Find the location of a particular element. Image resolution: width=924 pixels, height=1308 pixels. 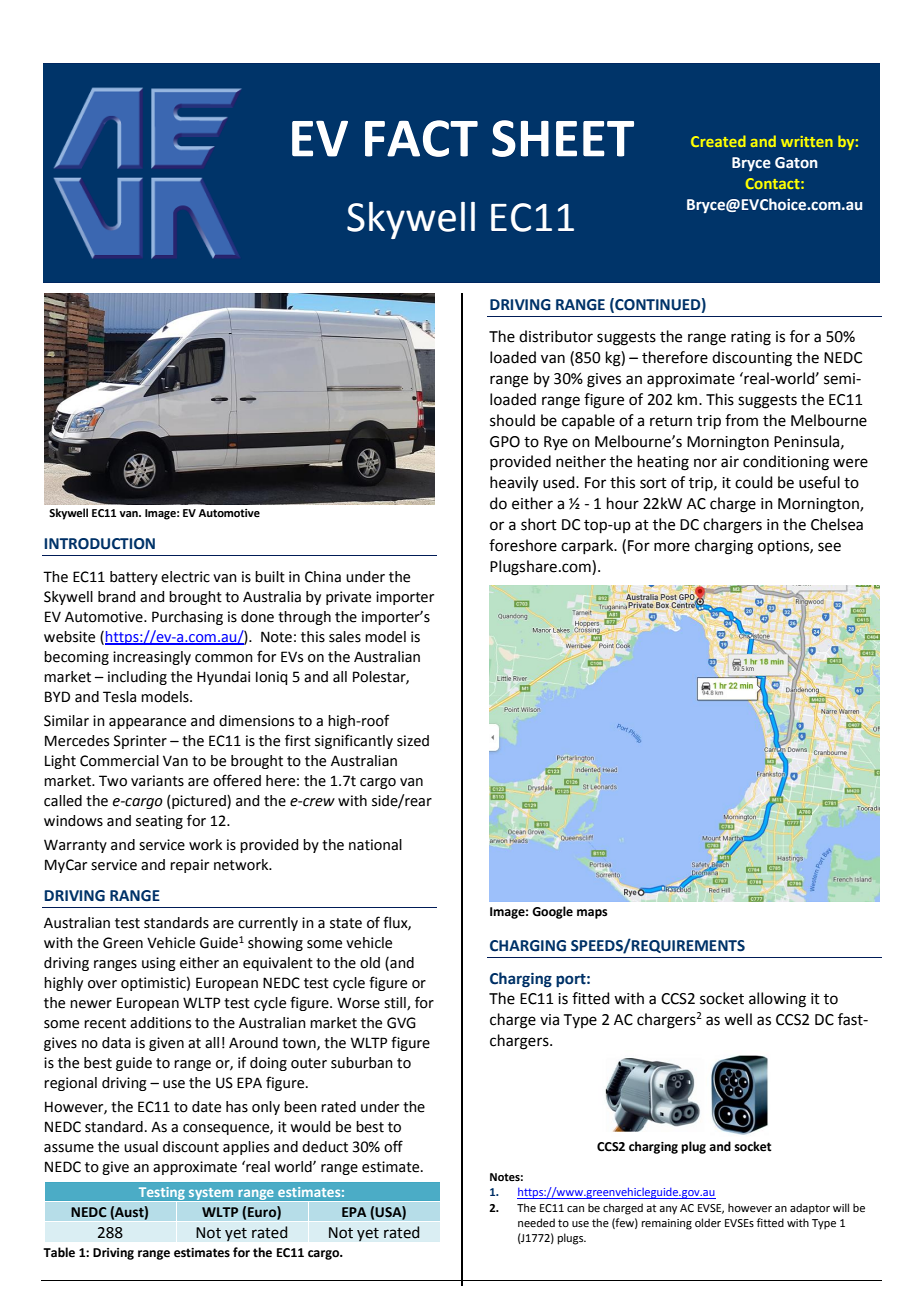

repair is located at coordinates (189, 866).
